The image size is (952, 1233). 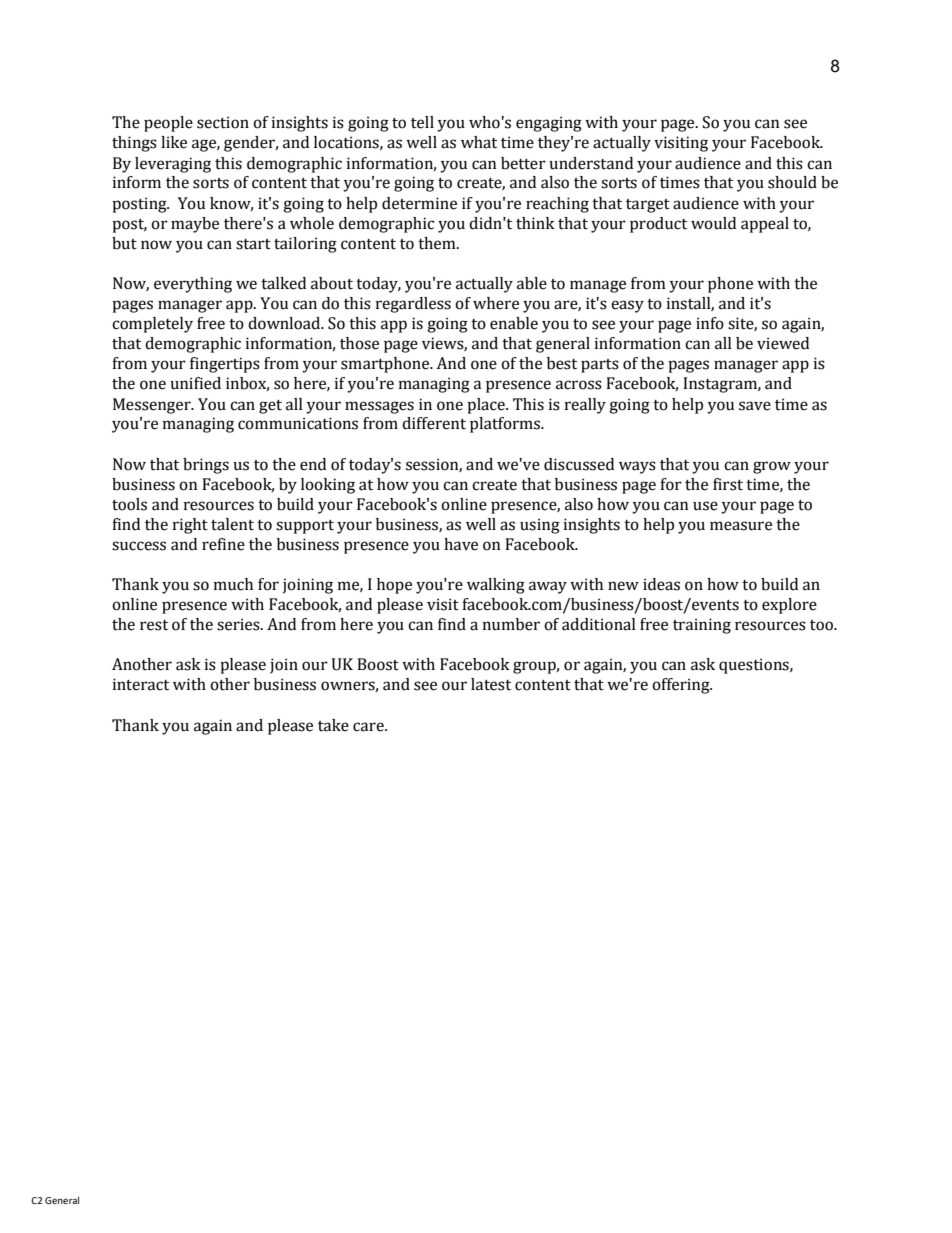 What do you see at coordinates (174, 142) in the page?
I see `like` at bounding box center [174, 142].
